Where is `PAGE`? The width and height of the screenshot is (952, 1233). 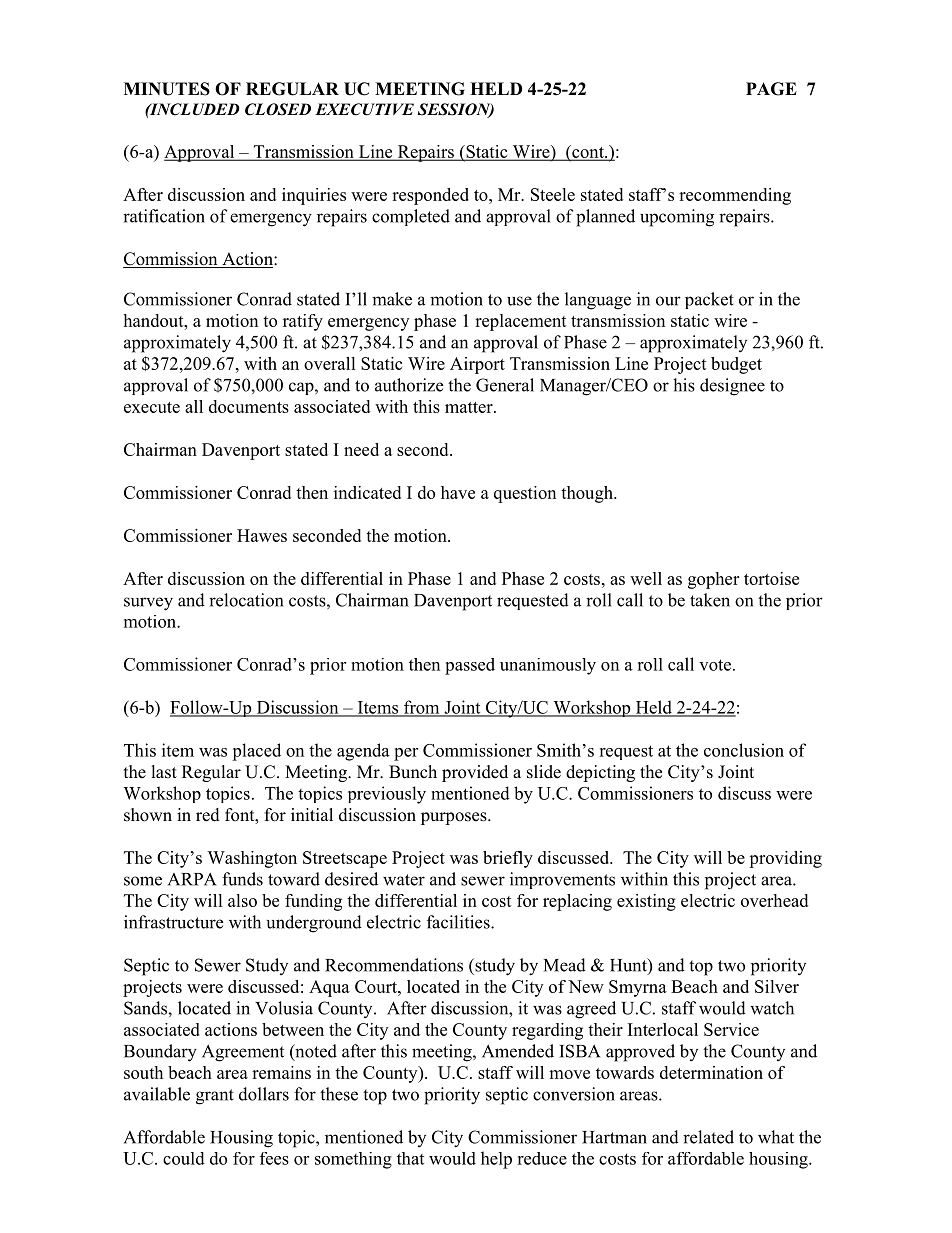 PAGE is located at coordinates (771, 89).
